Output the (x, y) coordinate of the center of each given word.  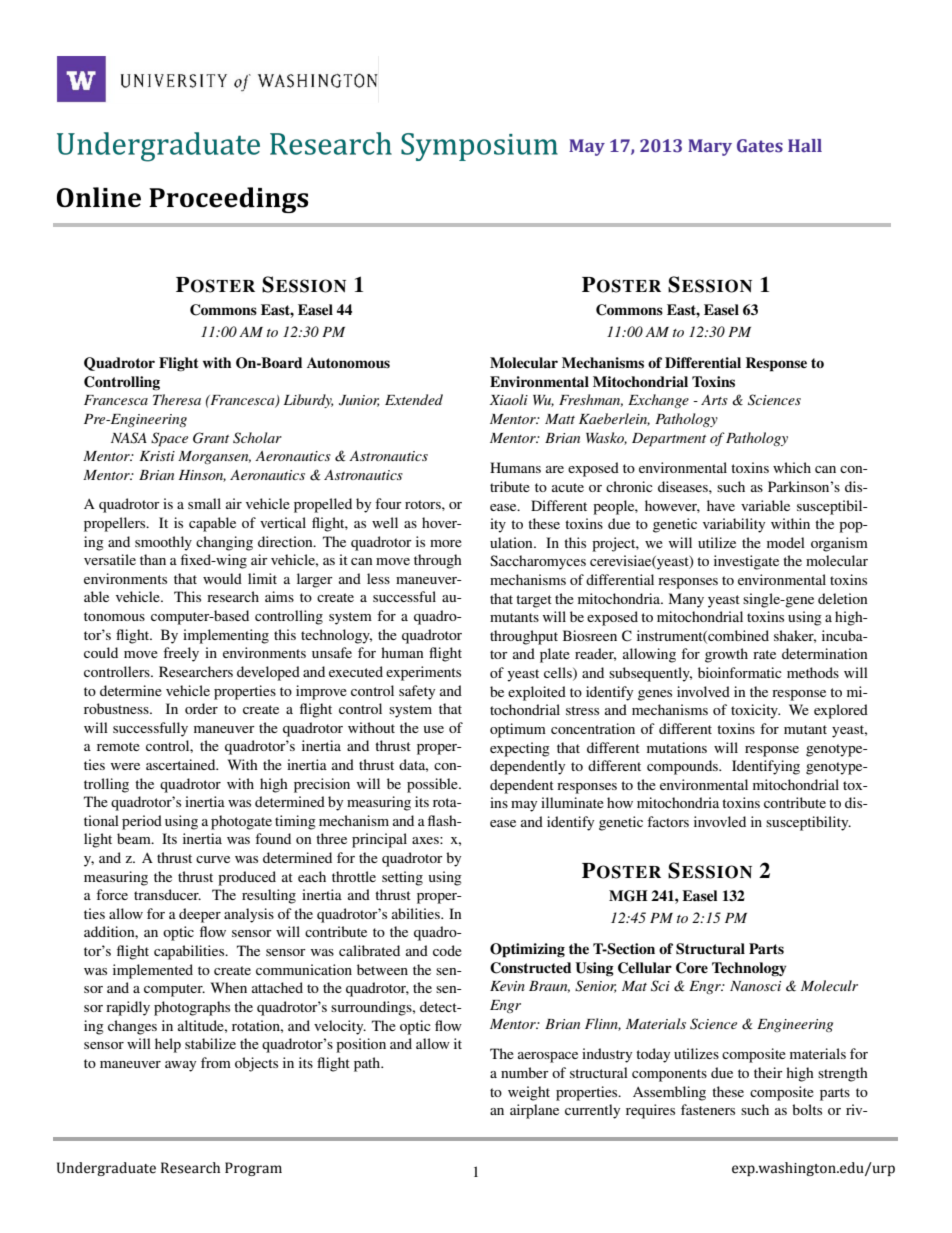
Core (692, 968)
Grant (211, 438)
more (446, 543)
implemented (153, 971)
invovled (720, 821)
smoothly (163, 543)
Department (669, 440)
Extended (414, 399)
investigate (746, 562)
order (201, 708)
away (180, 1066)
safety (417, 692)
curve (213, 859)
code (447, 950)
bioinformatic (740, 672)
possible (433, 785)
